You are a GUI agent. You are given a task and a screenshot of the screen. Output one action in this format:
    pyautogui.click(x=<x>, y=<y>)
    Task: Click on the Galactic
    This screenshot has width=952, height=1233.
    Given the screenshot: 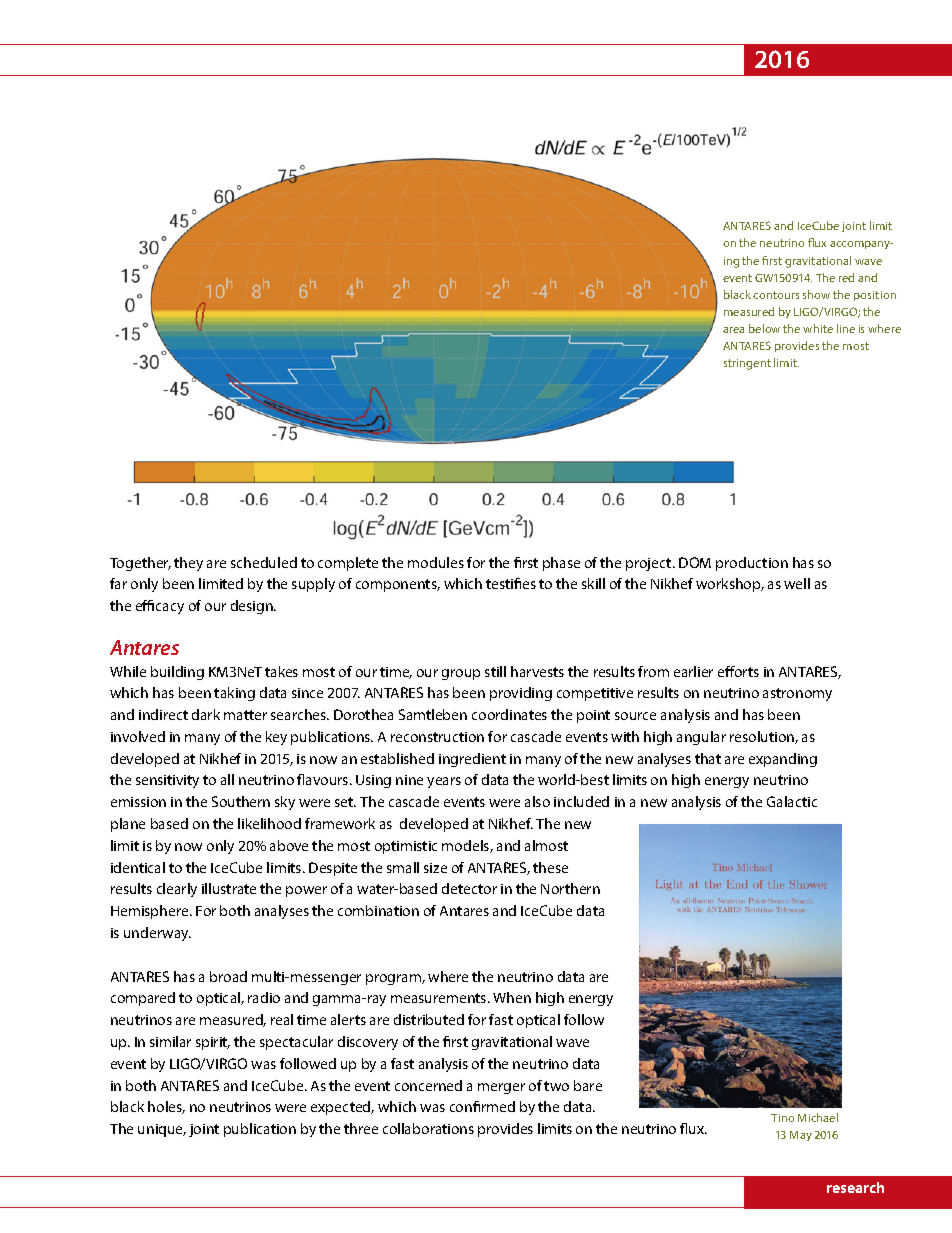 What is the action you would take?
    pyautogui.click(x=792, y=801)
